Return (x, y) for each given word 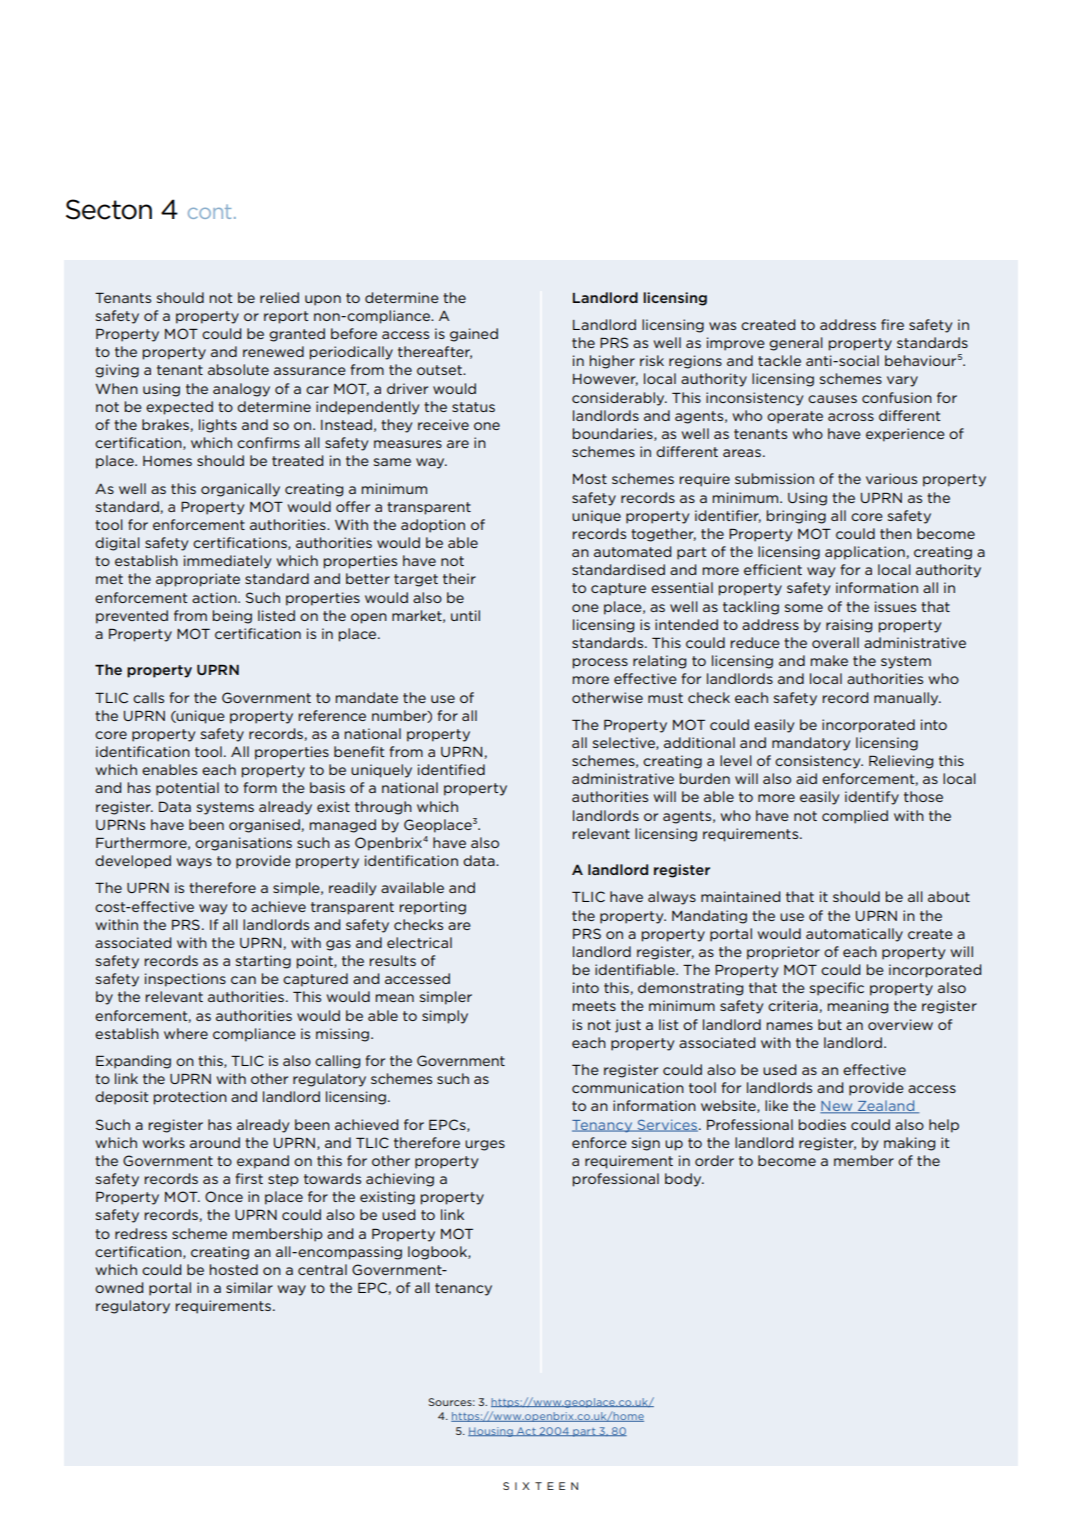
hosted (234, 1269)
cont (209, 211)
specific (837, 989)
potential (187, 789)
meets (594, 1006)
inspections (185, 980)
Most (590, 479)
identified (451, 769)
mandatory (811, 744)
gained (474, 335)
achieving (400, 1180)
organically (240, 490)
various (891, 478)
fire (892, 324)
